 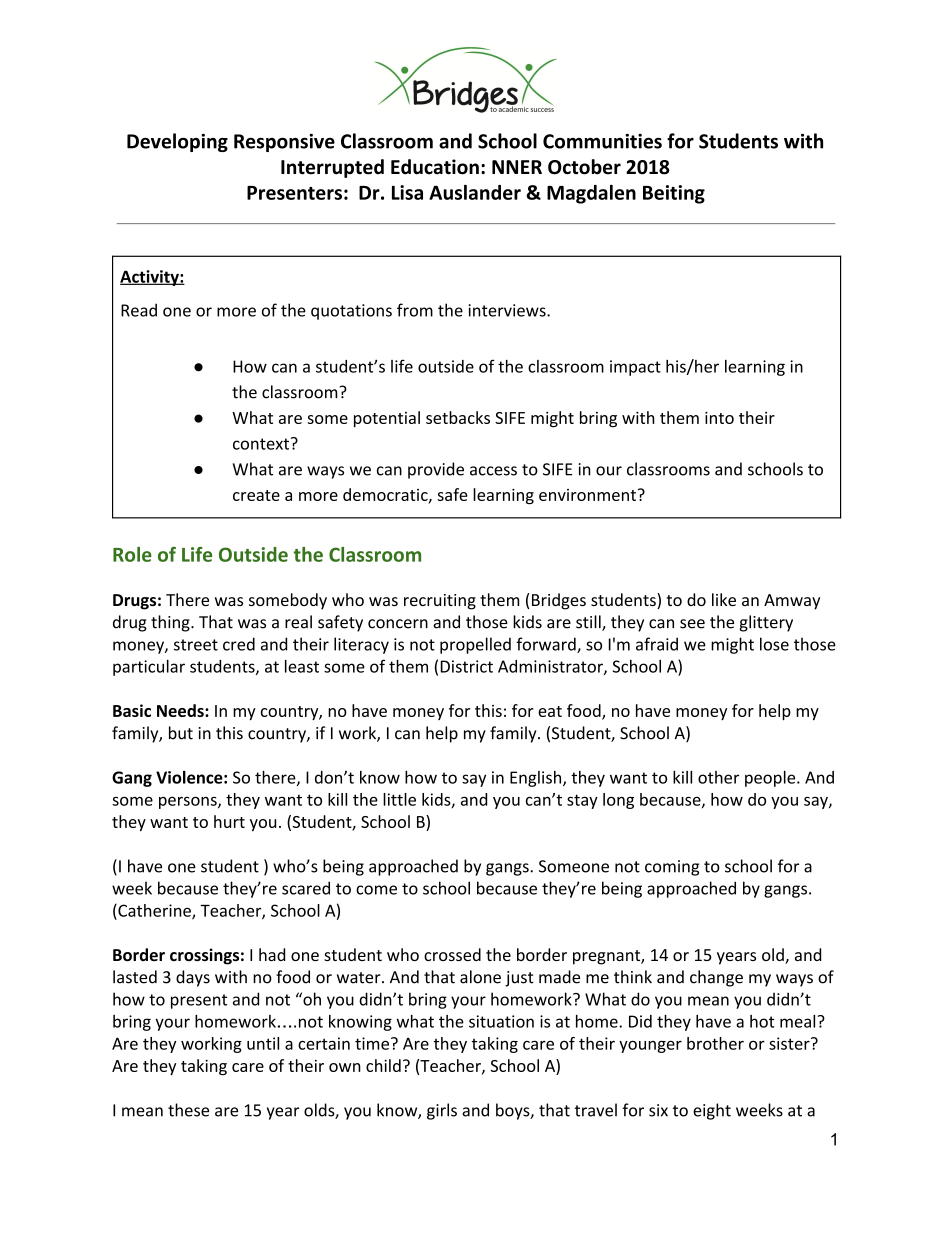 I want to click on Communities, so click(x=602, y=141).
